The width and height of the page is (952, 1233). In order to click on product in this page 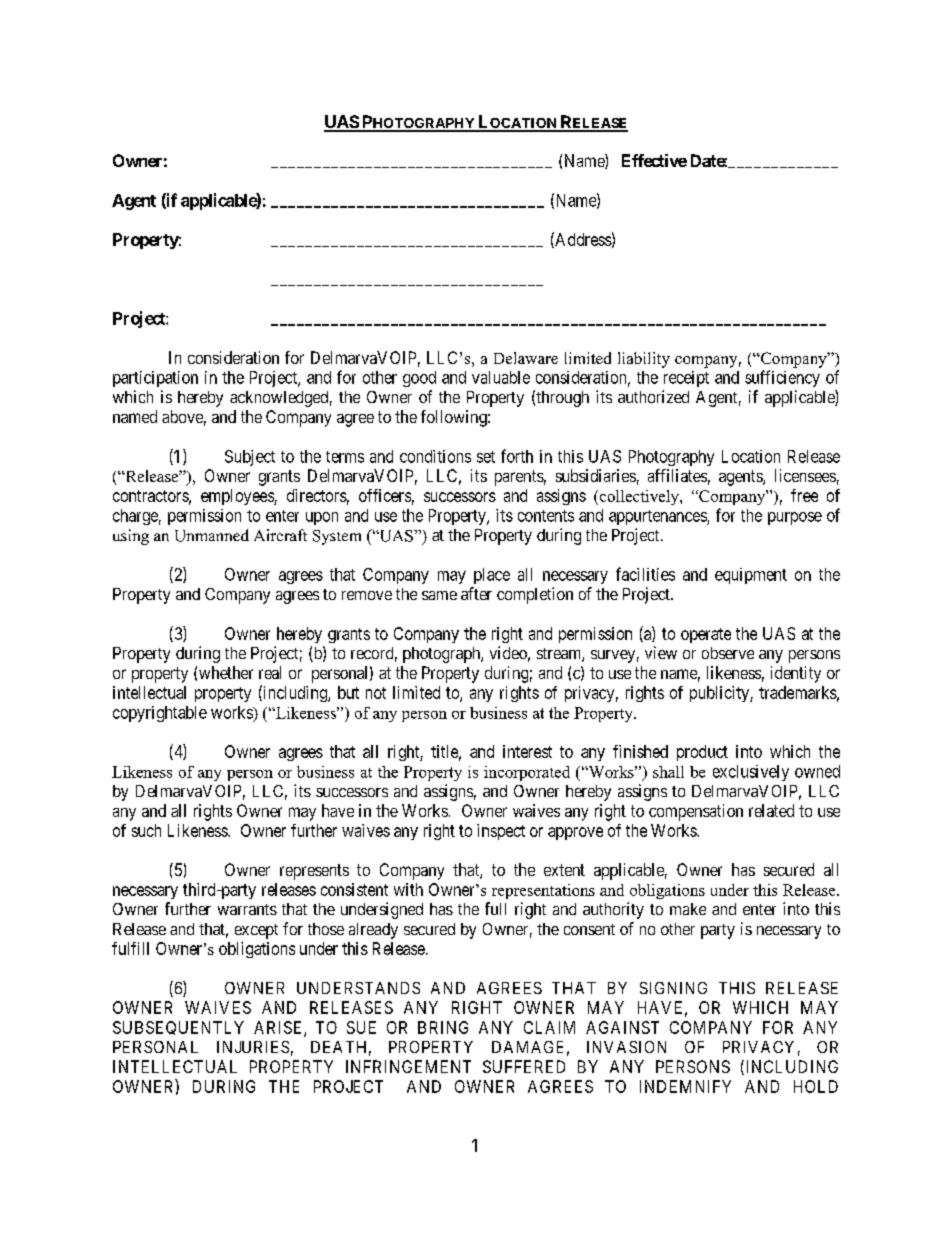, I will do `click(702, 753)`.
